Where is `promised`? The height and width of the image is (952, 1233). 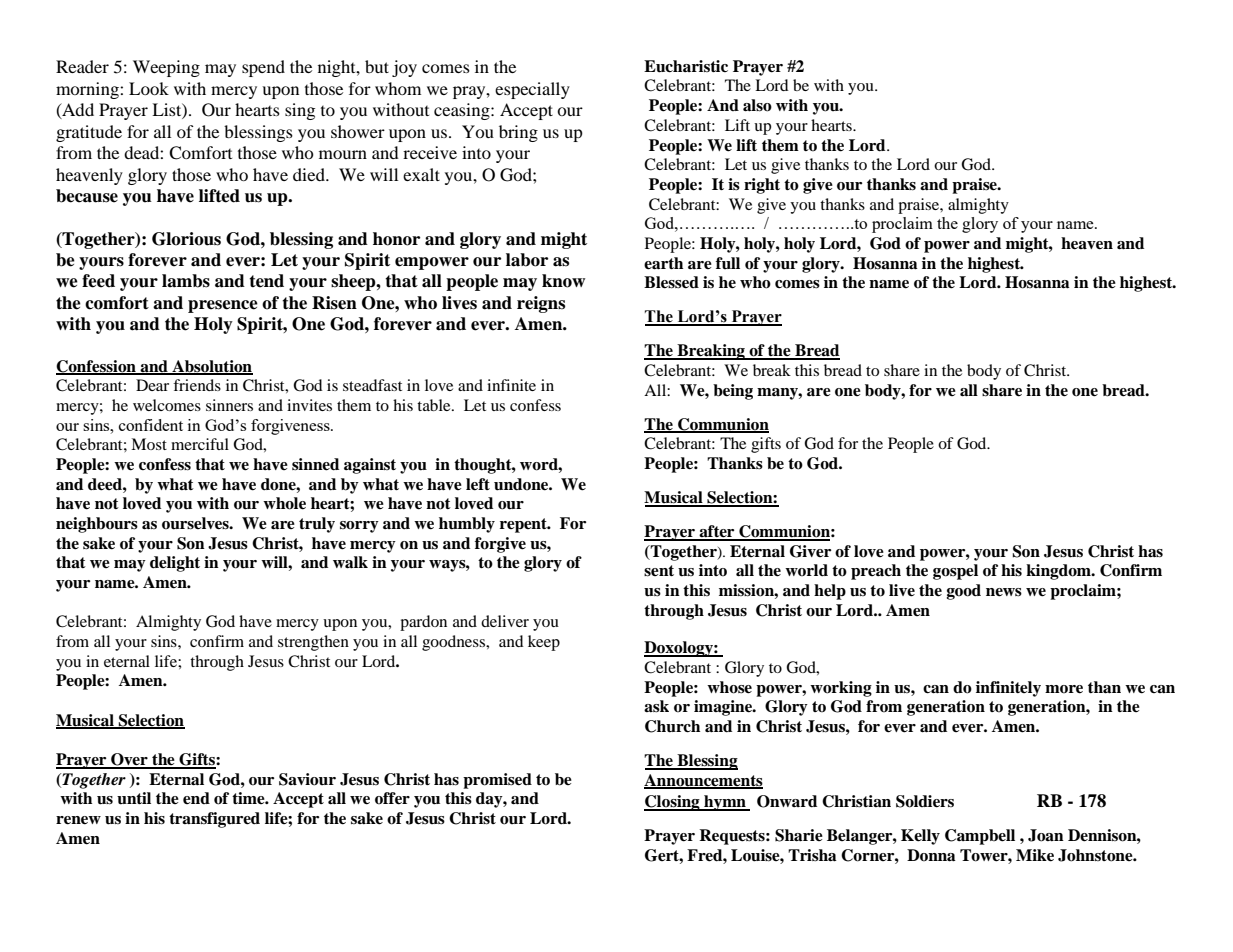 promised is located at coordinates (497, 781).
